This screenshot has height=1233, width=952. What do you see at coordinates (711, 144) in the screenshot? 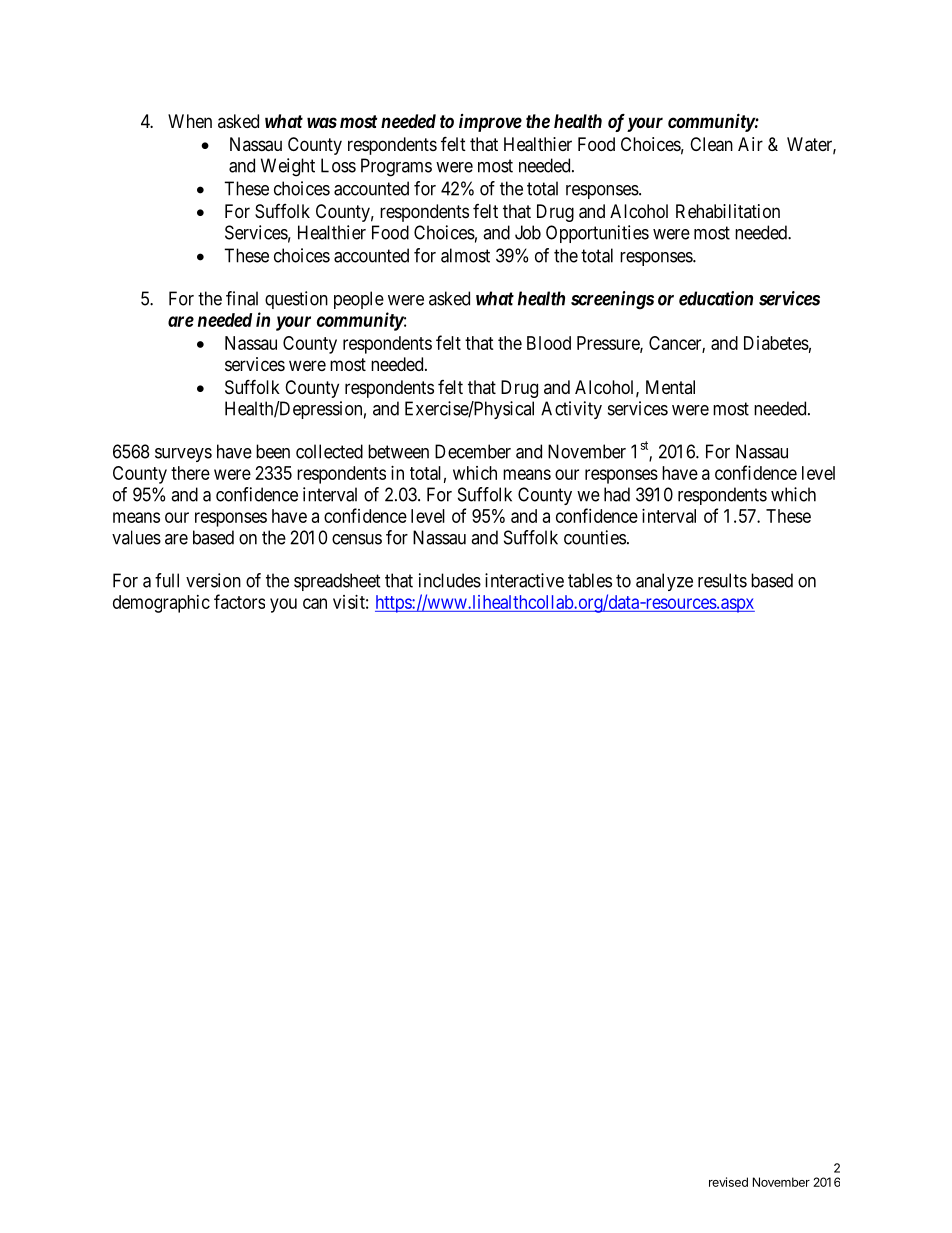
I see `Clean` at bounding box center [711, 144].
